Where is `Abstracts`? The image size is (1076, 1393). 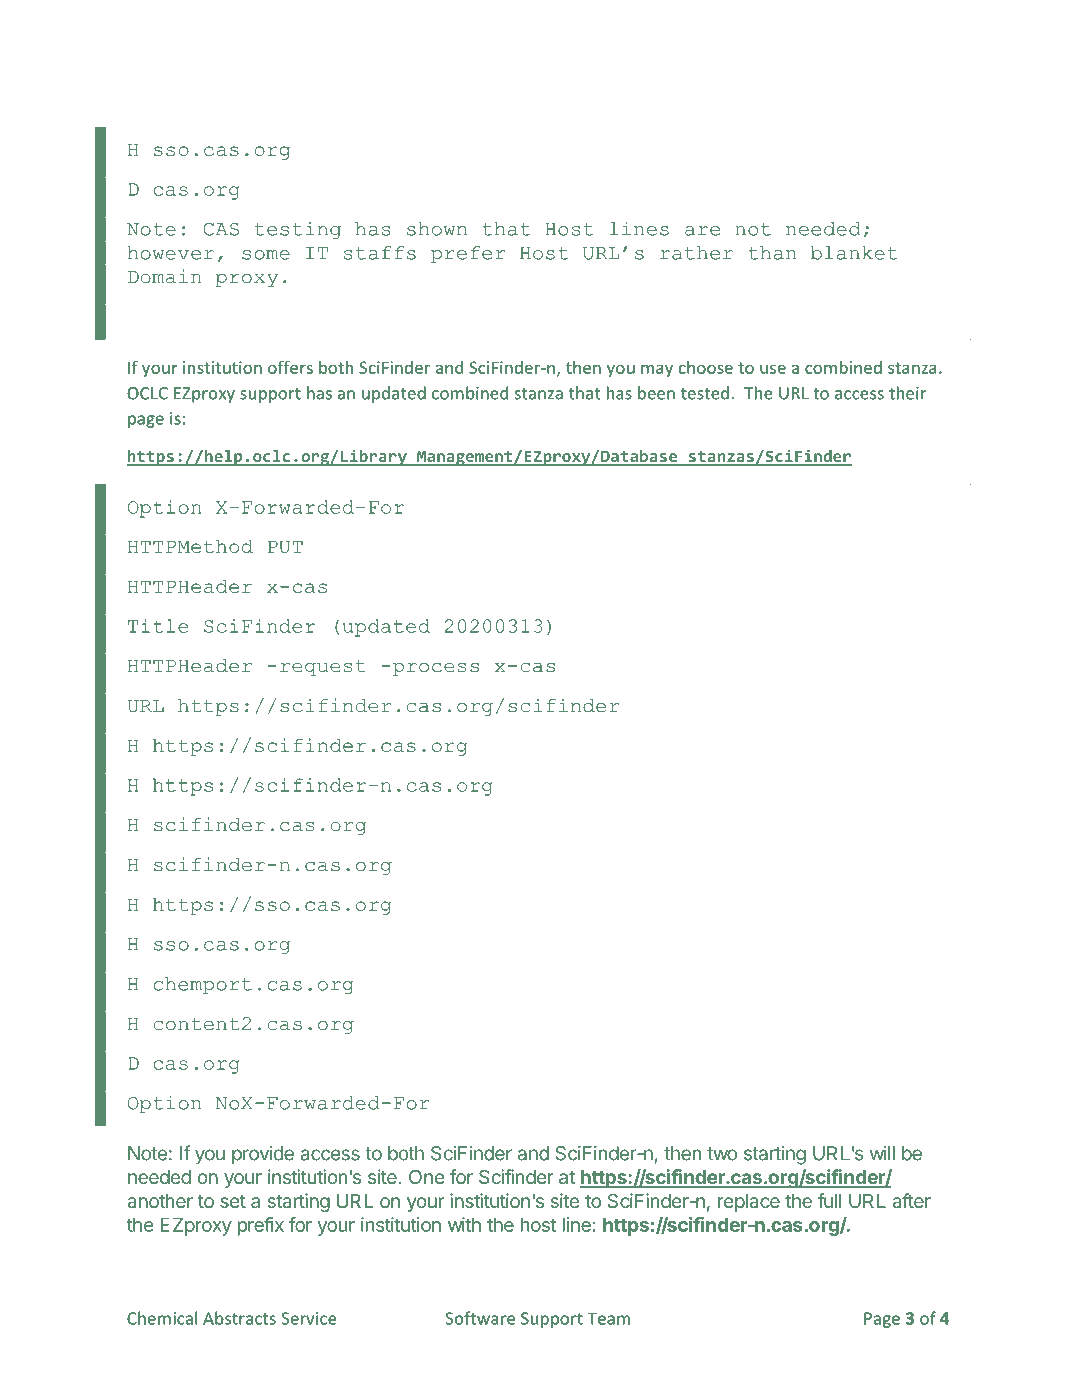 Abstracts is located at coordinates (239, 1318).
